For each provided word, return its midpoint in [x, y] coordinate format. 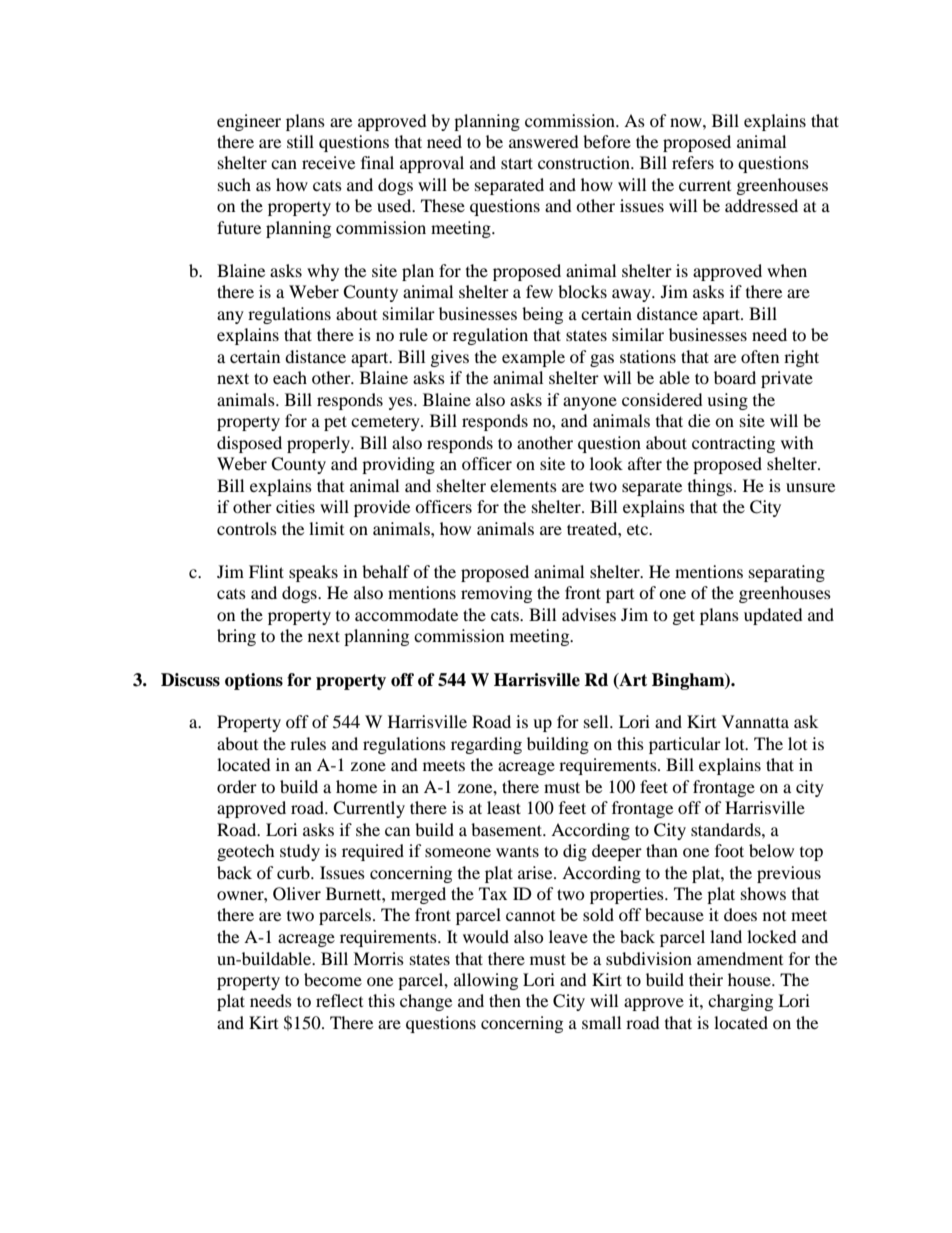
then [505, 1000]
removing [496, 594]
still [300, 141]
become [333, 979]
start [517, 163]
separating [787, 573]
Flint [266, 571]
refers [693, 162]
